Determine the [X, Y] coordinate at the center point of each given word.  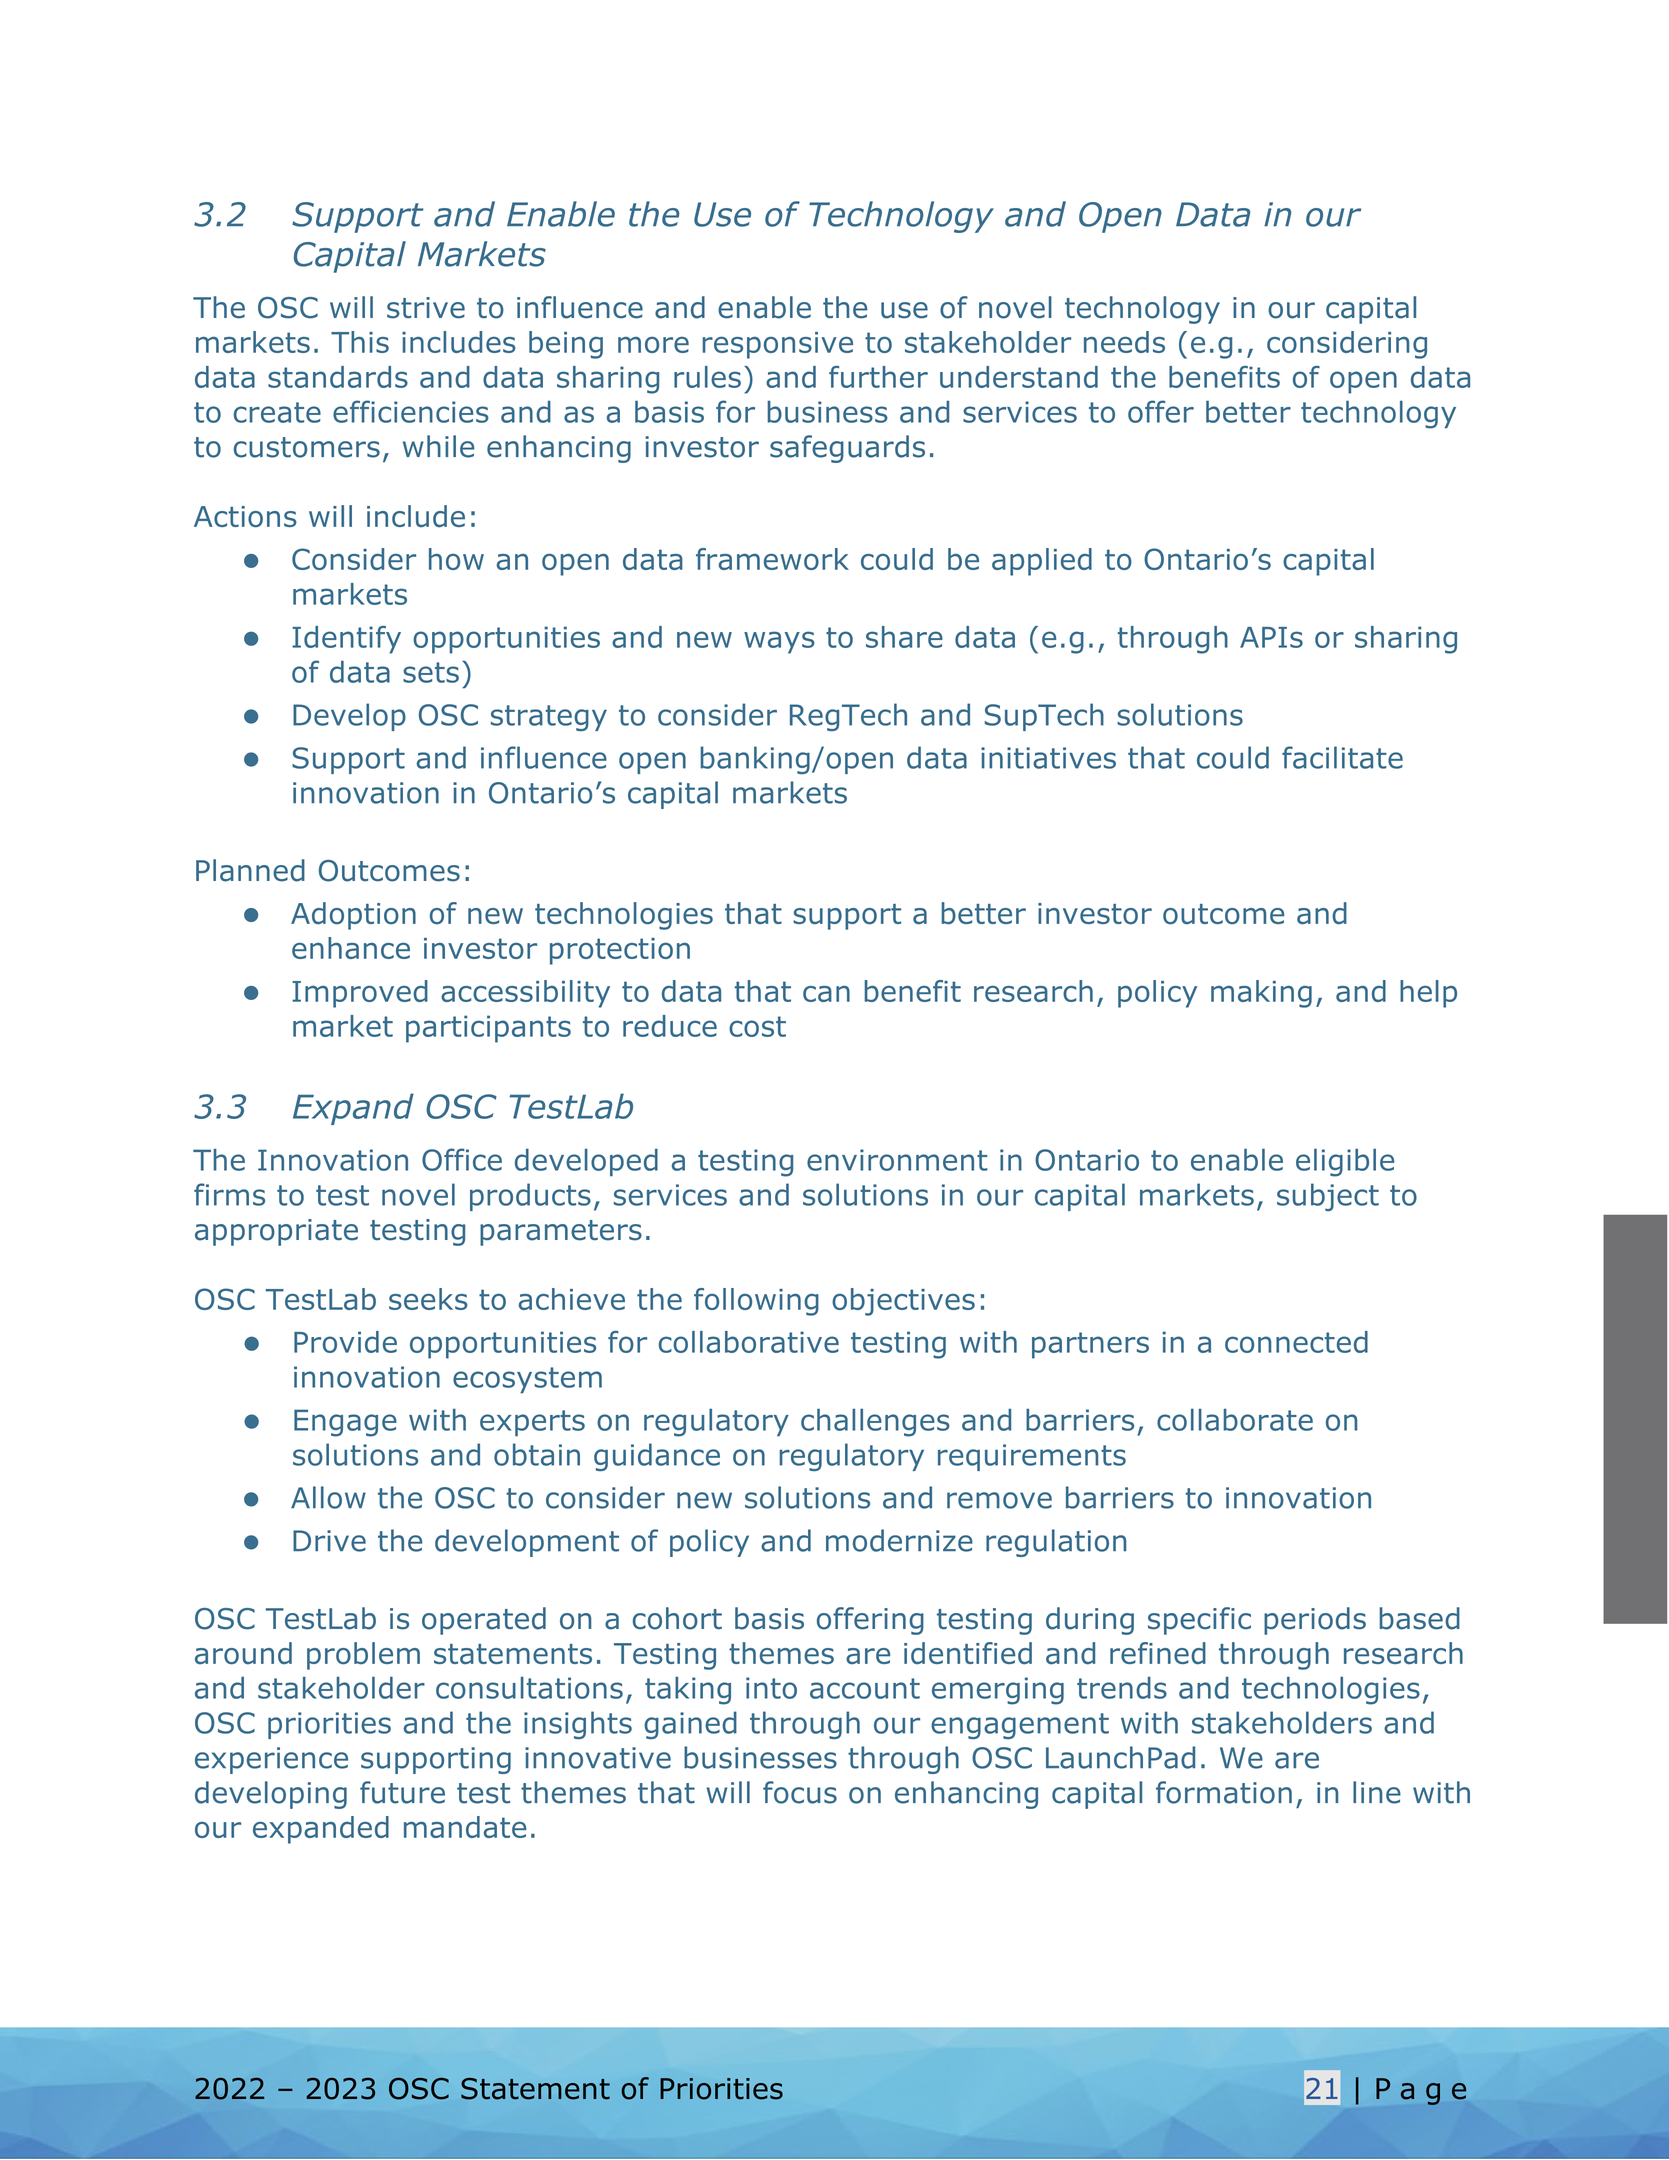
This [360, 342]
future [402, 1792]
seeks [428, 1299]
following [756, 1302]
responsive [777, 345]
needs [1124, 342]
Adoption [353, 916]
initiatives [1048, 758]
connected [1296, 1342]
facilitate [1342, 757]
